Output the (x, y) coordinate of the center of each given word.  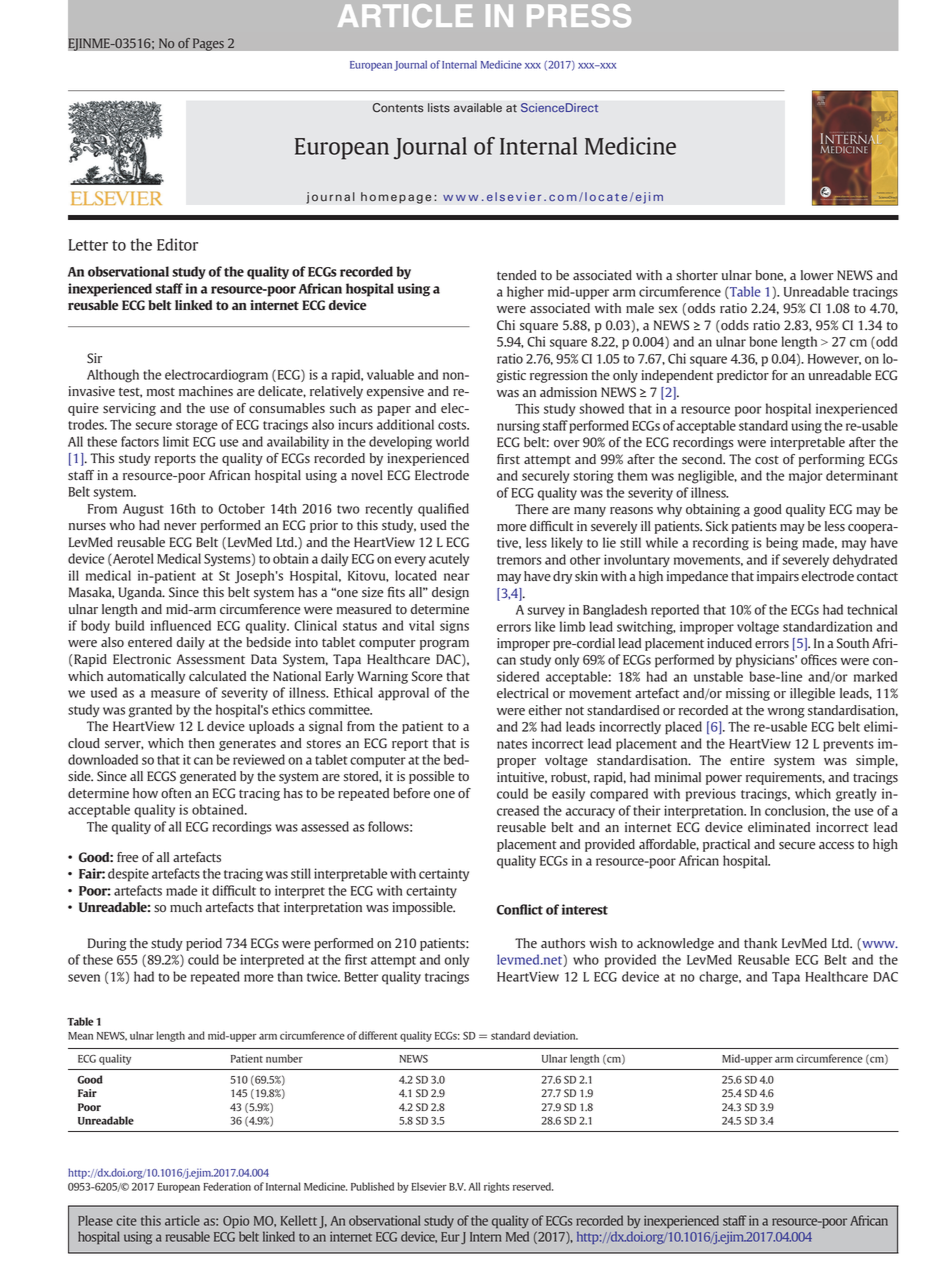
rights (496, 1187)
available (478, 108)
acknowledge (675, 944)
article (182, 1220)
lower (817, 275)
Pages (208, 44)
